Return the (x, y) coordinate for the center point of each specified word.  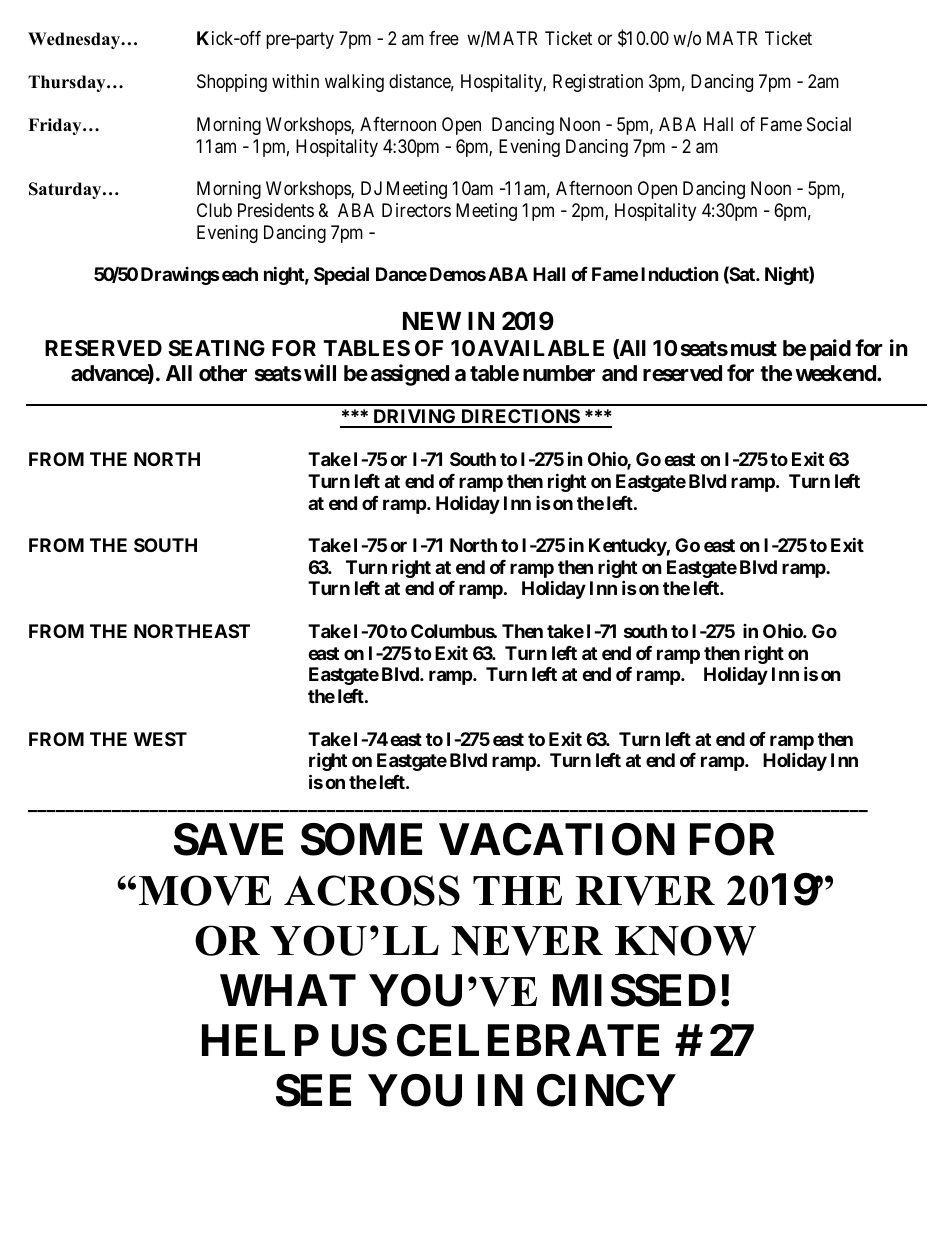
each (240, 274)
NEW (432, 321)
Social (829, 124)
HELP (260, 1040)
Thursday (68, 83)
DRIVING (414, 418)
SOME (361, 839)
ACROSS (372, 890)
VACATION (557, 839)
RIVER (645, 891)
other (223, 373)
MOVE (205, 890)
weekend (836, 373)
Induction (680, 273)
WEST (160, 739)
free (444, 38)
